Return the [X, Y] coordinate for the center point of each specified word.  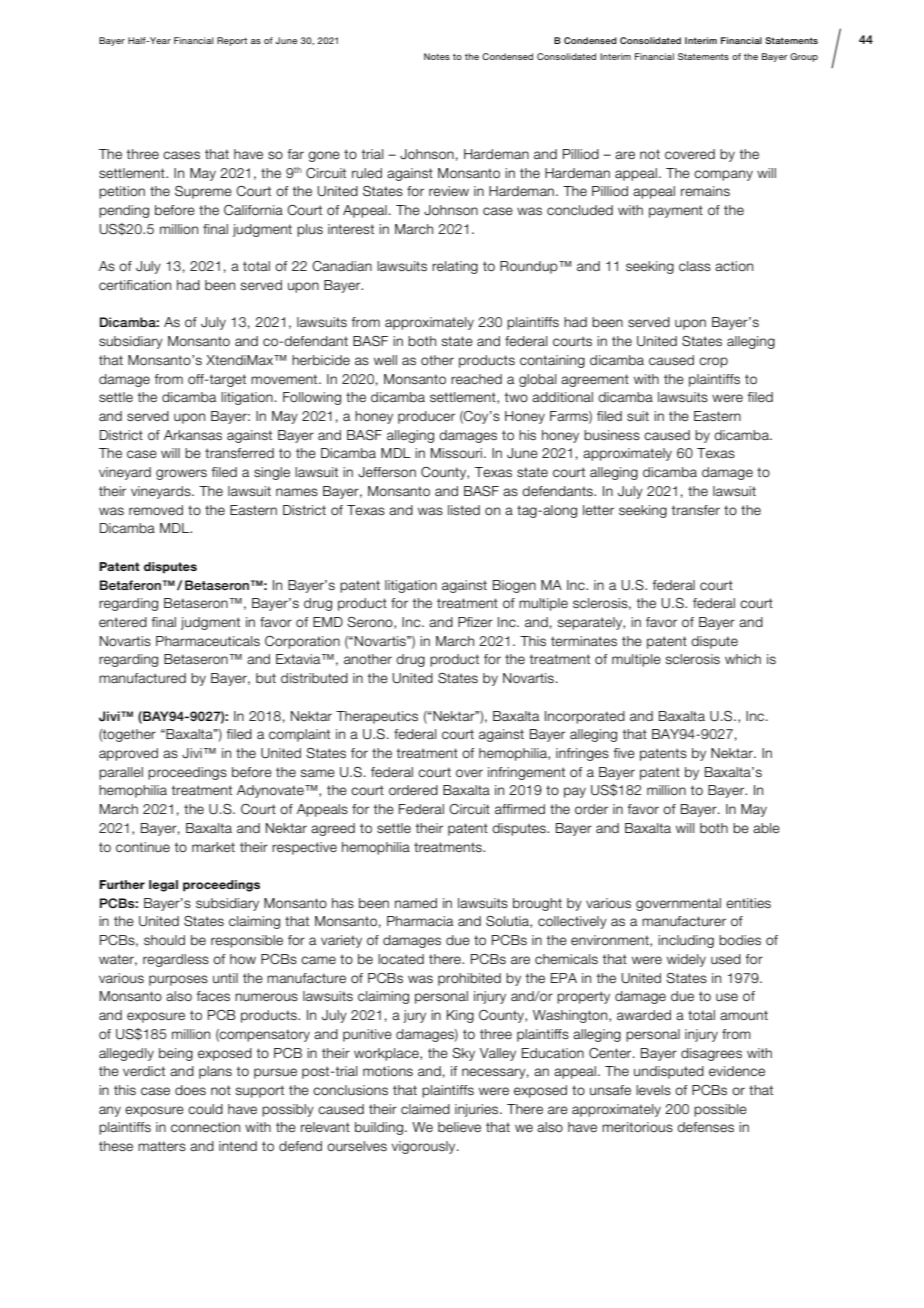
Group [804, 57]
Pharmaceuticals [208, 641]
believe [459, 1127]
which [743, 659]
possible [720, 1110]
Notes [437, 56]
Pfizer [475, 622]
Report [232, 41]
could [205, 1109]
